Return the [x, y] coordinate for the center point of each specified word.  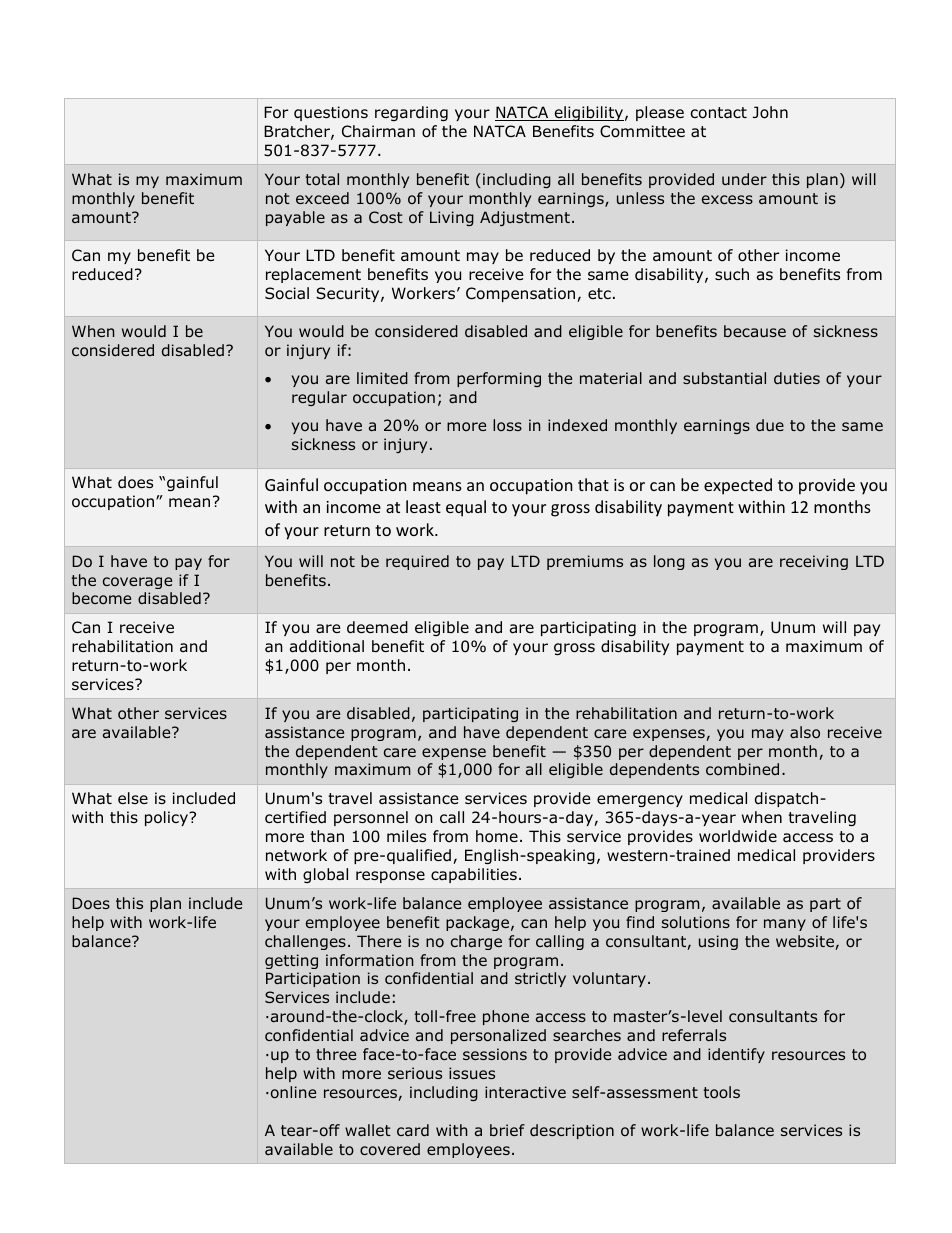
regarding [411, 113]
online [293, 1092]
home [497, 836]
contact [719, 113]
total [322, 179]
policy [167, 818]
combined [742, 769]
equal [466, 508]
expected [738, 486]
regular [319, 398]
